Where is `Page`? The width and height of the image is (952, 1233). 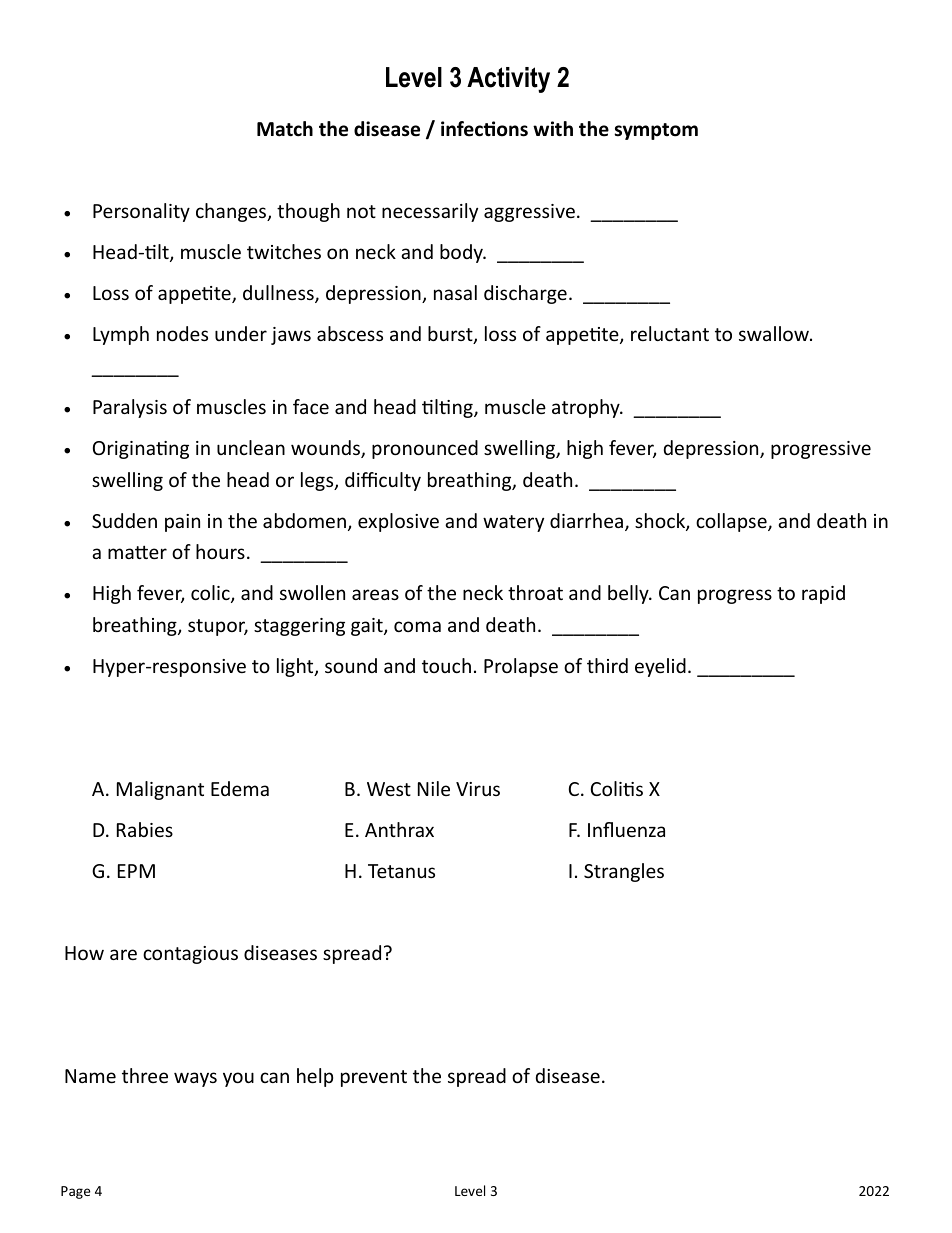 Page is located at coordinates (75, 1192).
